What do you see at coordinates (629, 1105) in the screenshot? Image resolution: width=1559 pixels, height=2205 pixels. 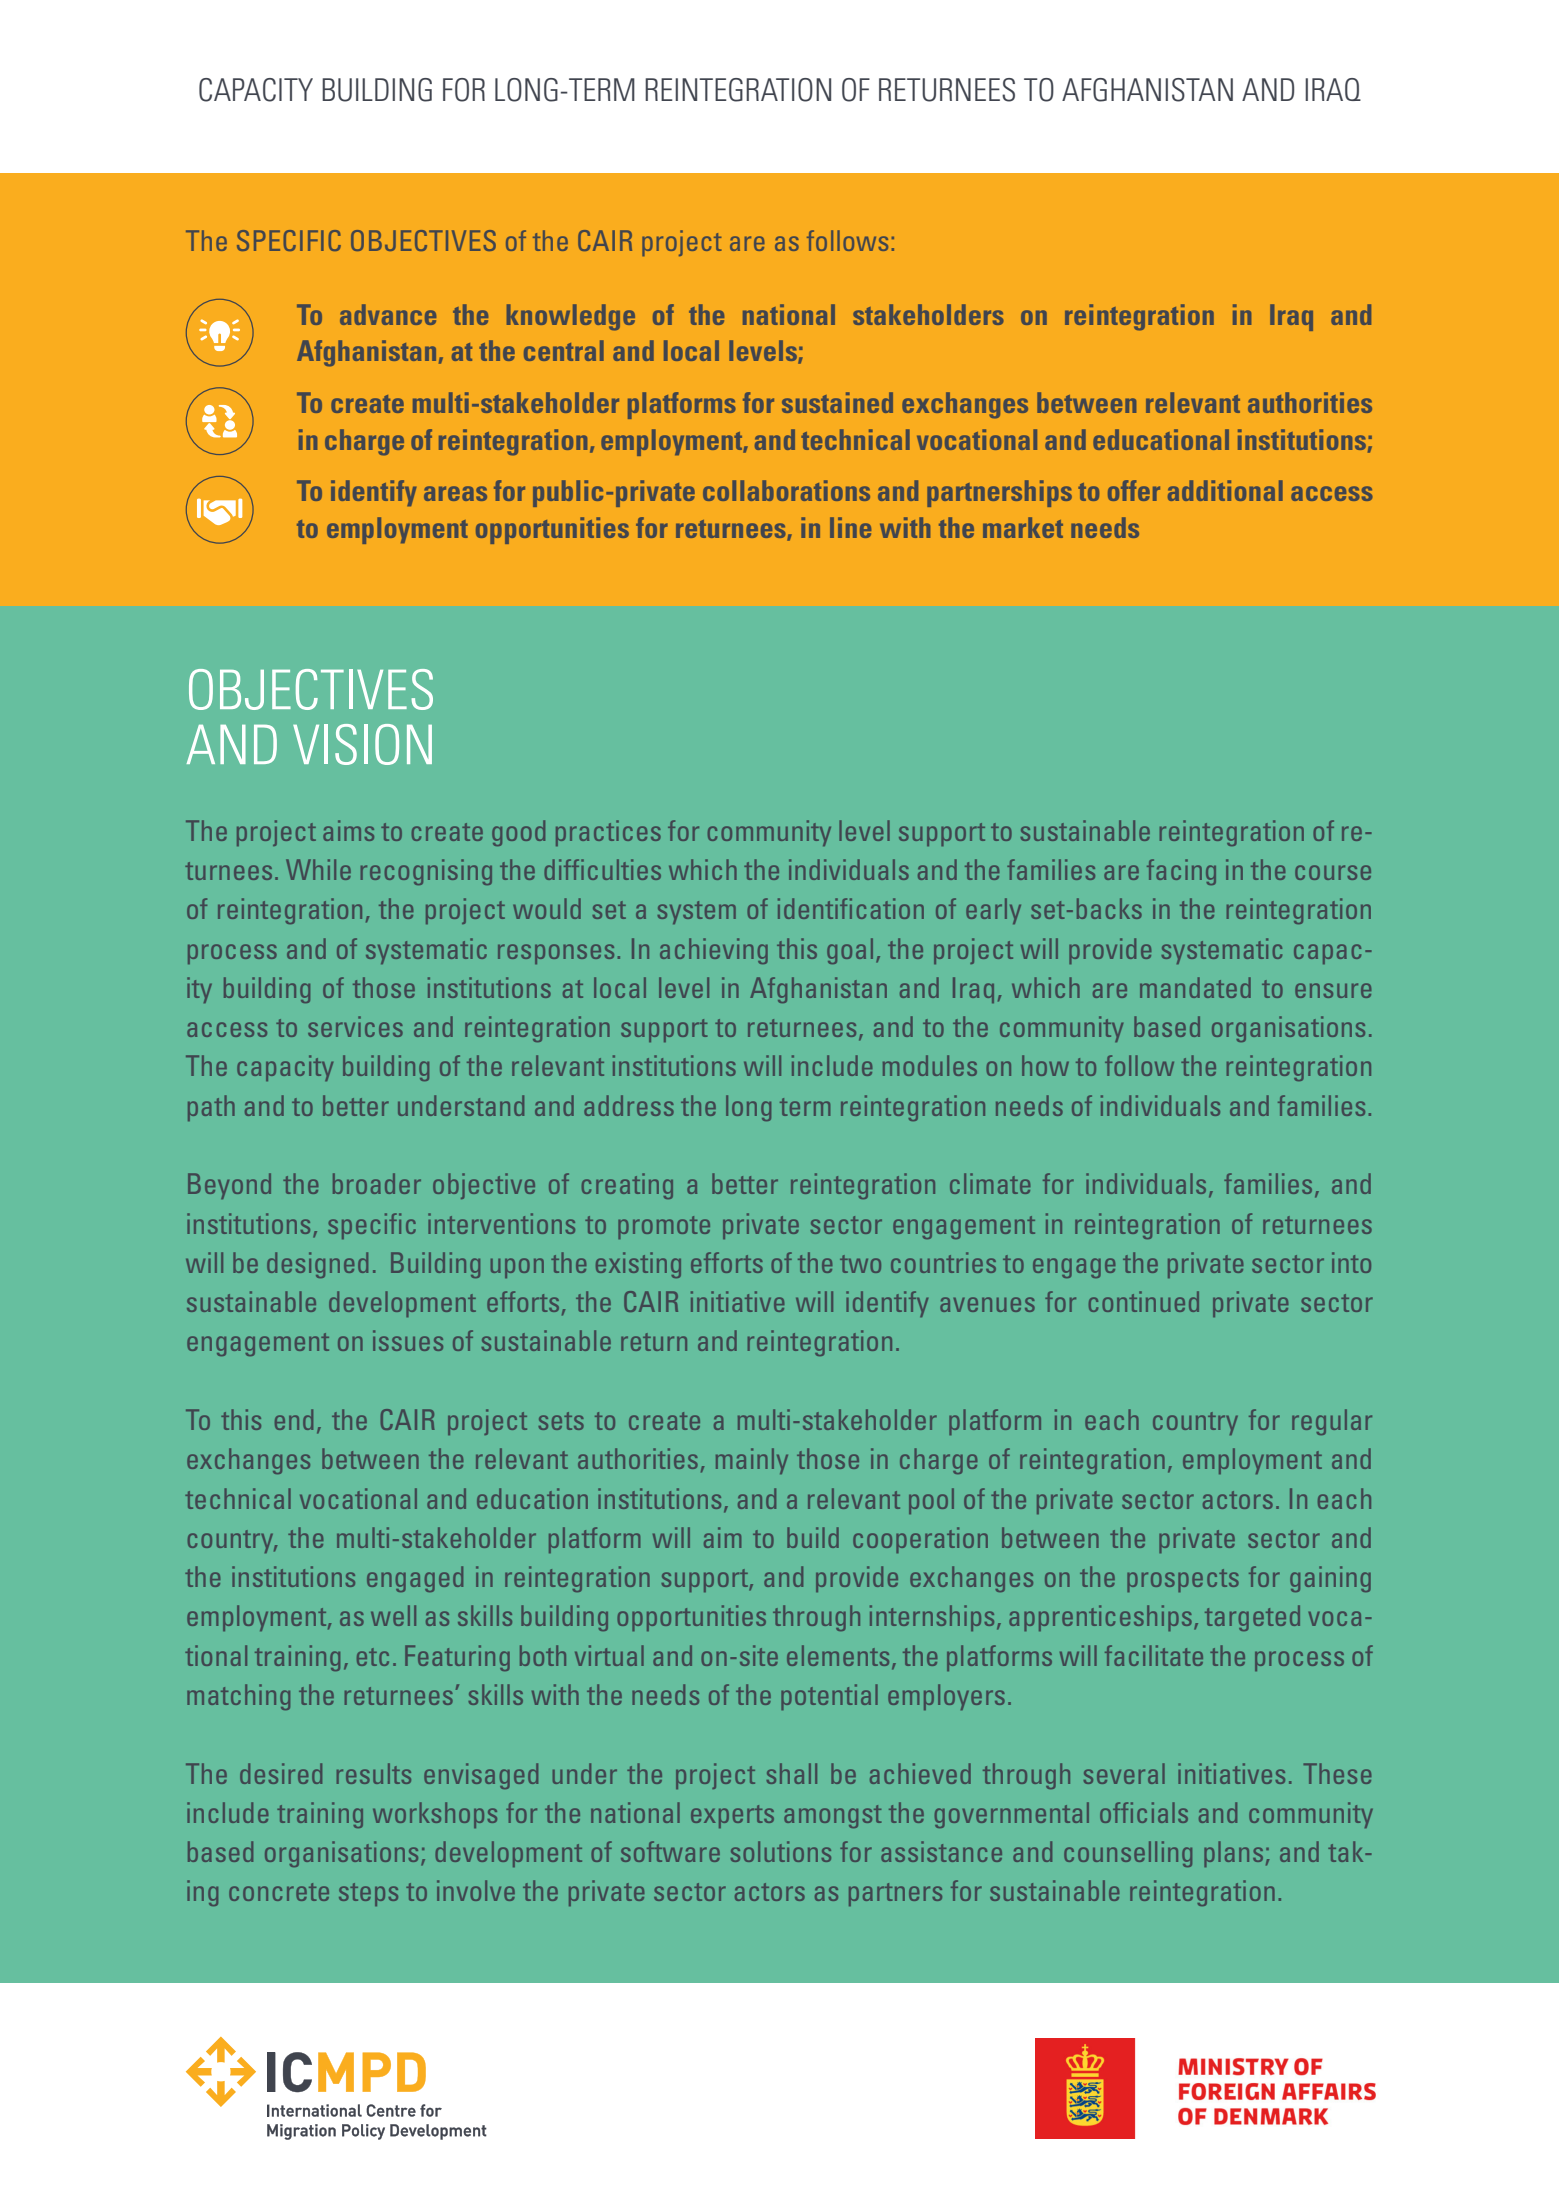 I see `address` at bounding box center [629, 1105].
